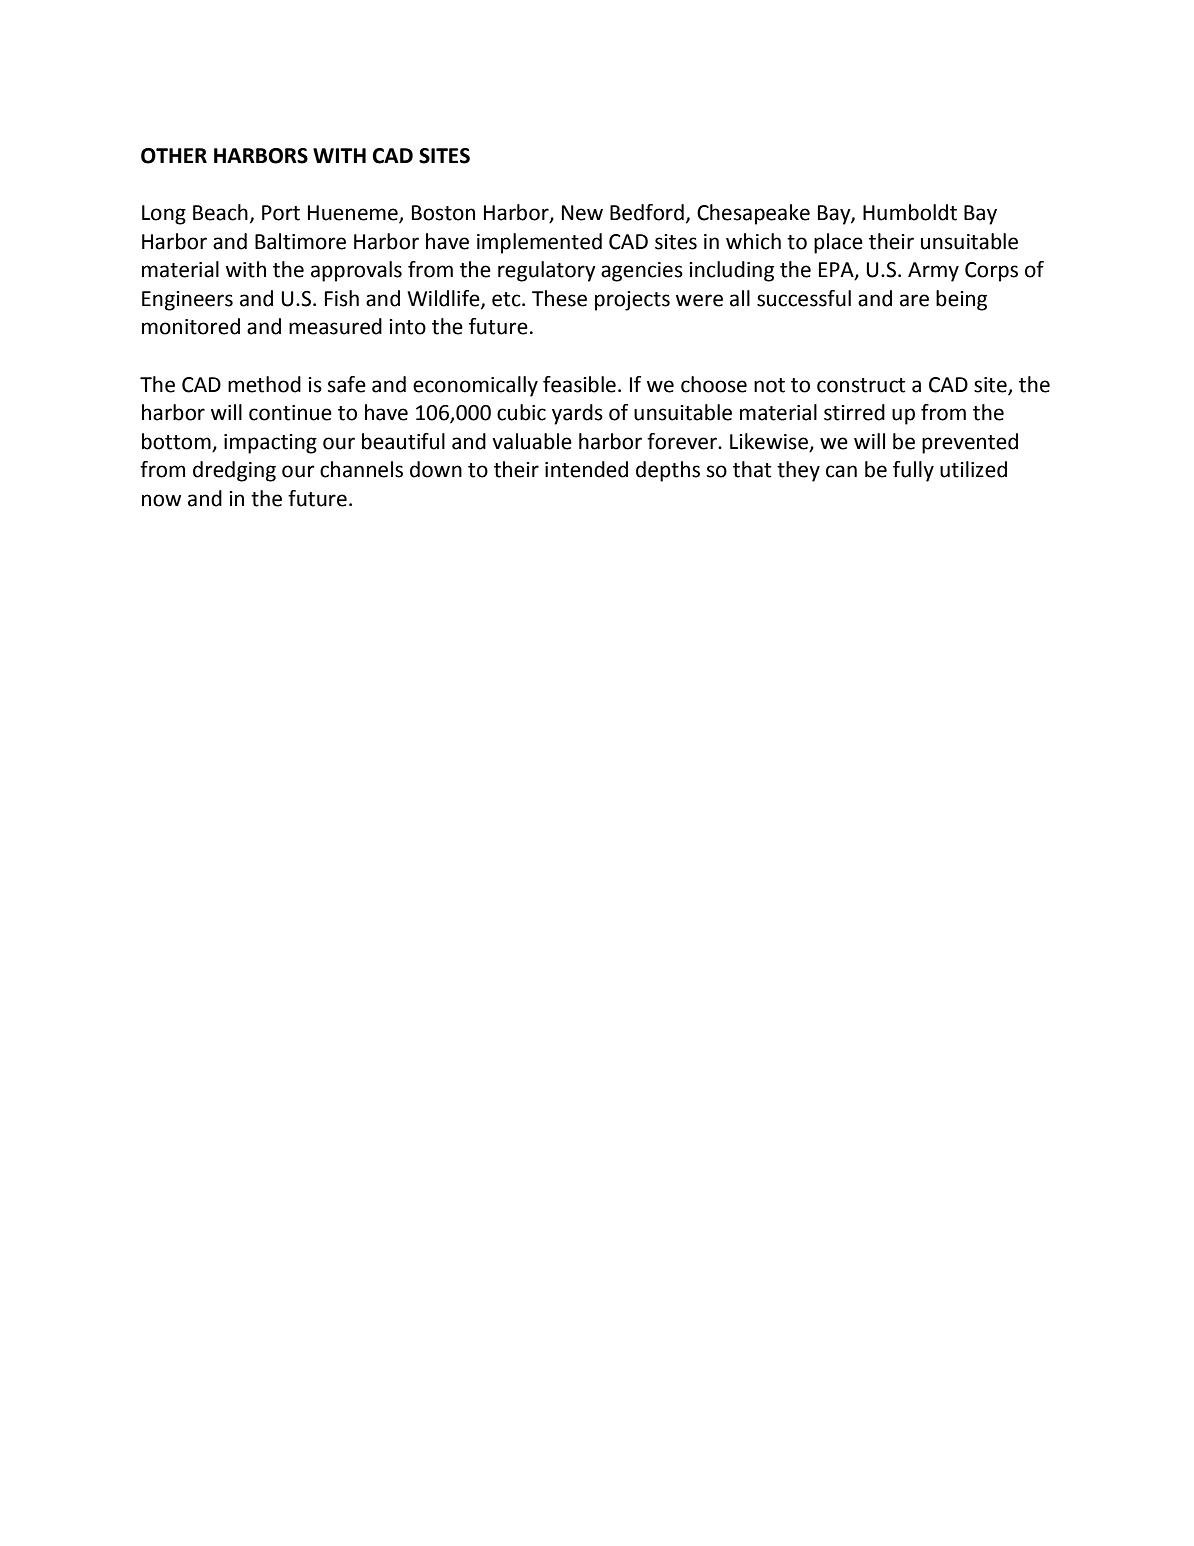 The image size is (1194, 1546). Describe the element at coordinates (582, 213) in the screenshot. I see `New` at that location.
